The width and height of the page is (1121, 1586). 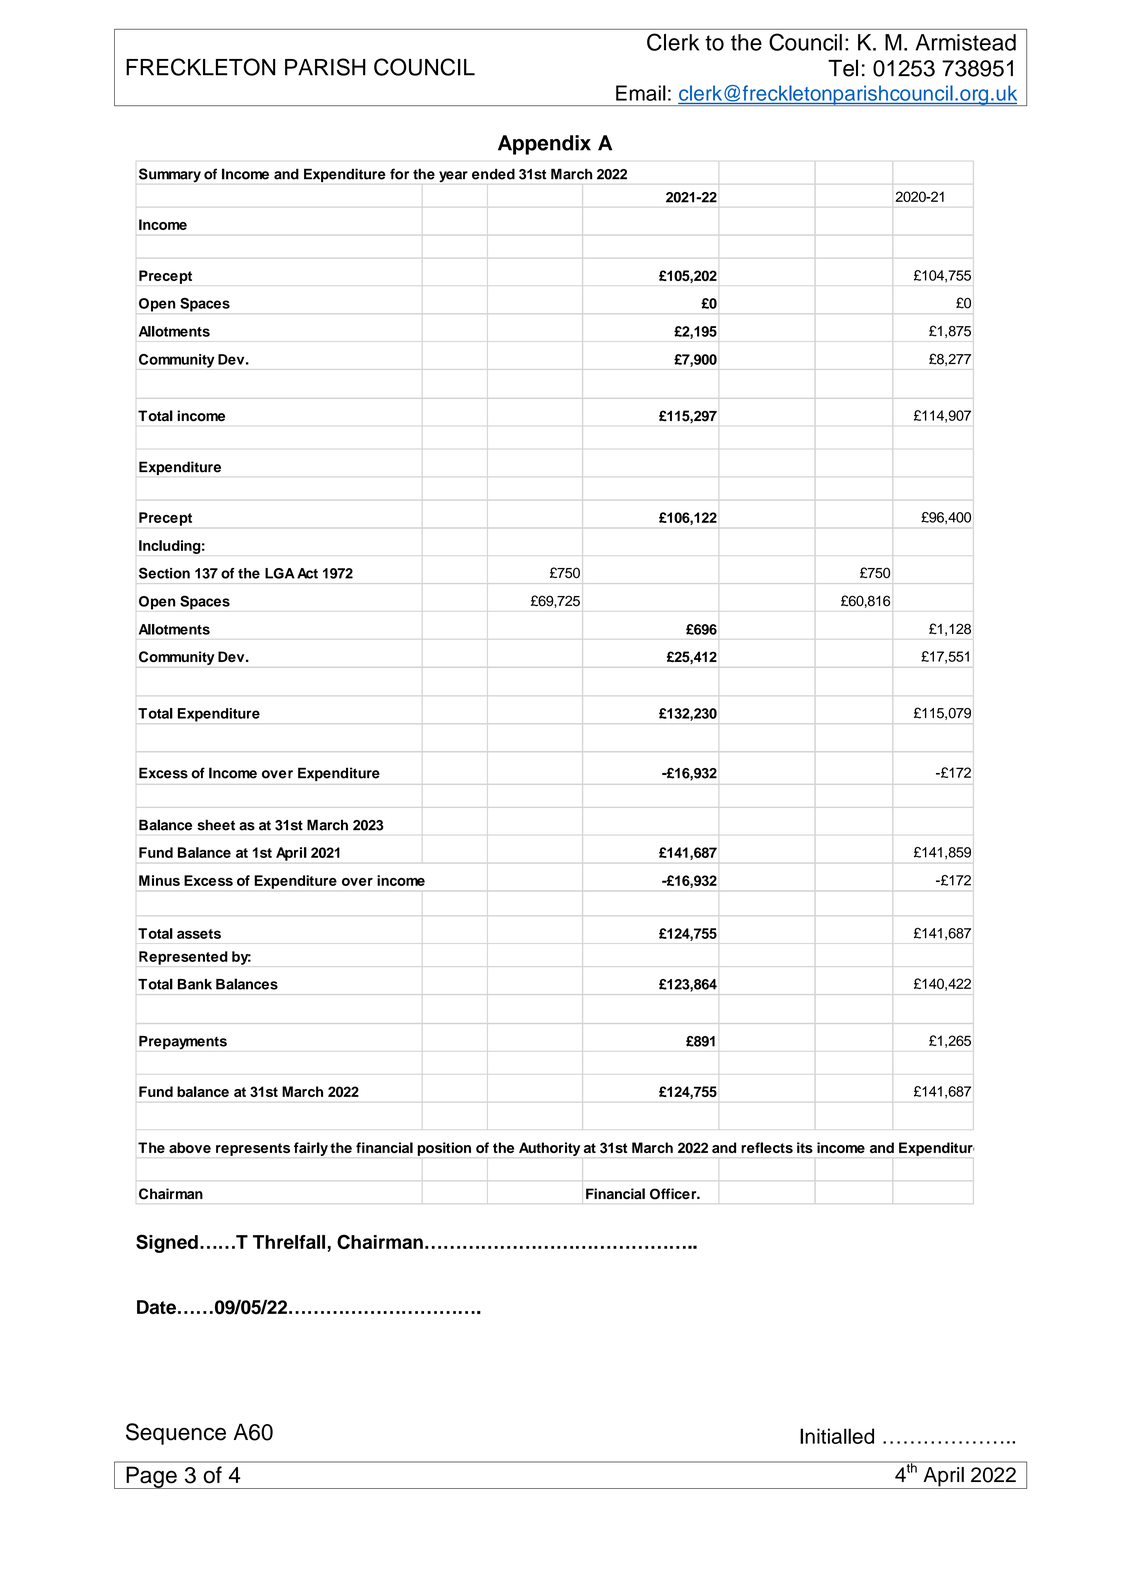 I want to click on Authority, so click(x=549, y=1149).
